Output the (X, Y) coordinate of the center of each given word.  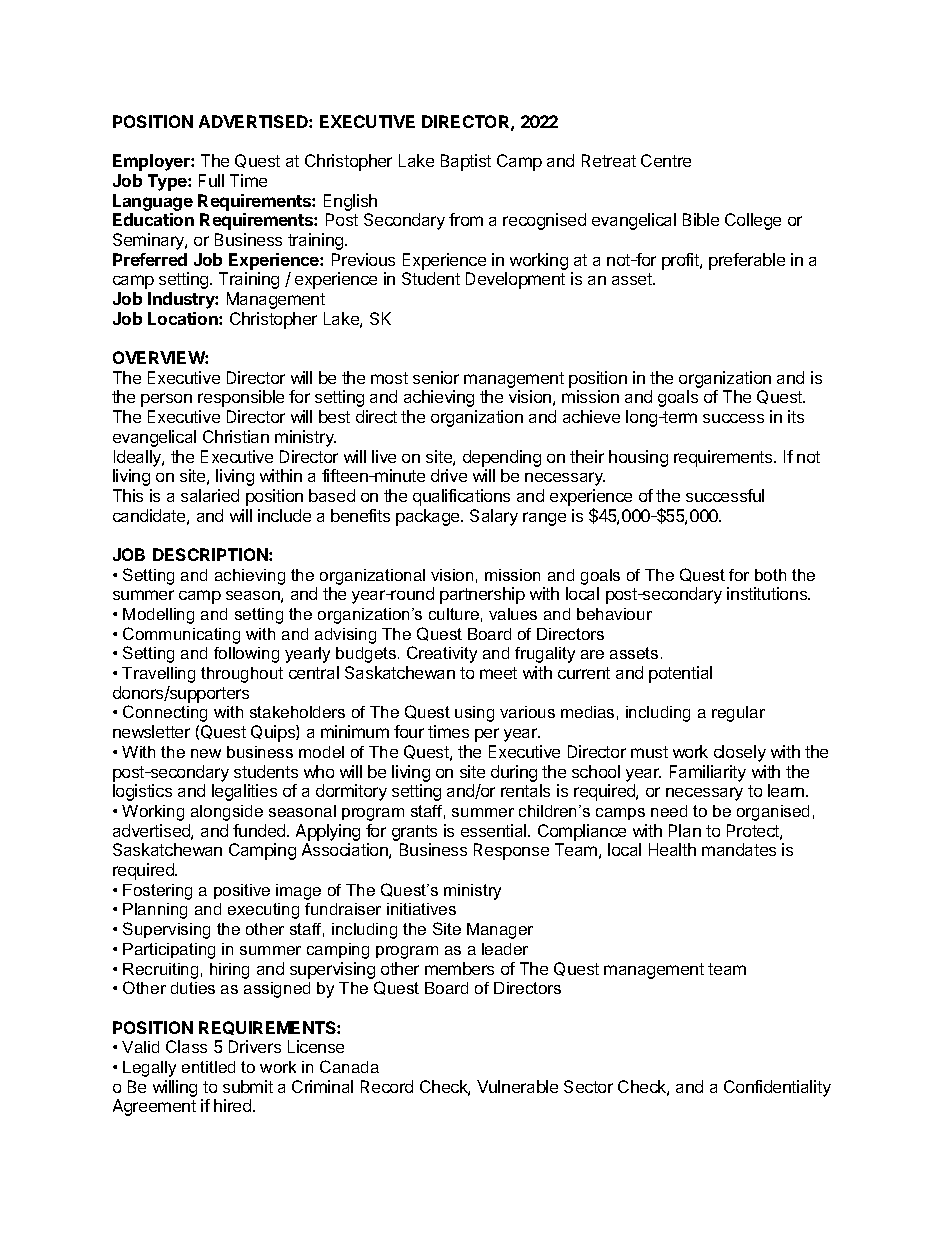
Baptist (466, 162)
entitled (208, 1067)
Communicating (181, 635)
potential (680, 674)
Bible (701, 219)
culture (454, 614)
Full (211, 180)
